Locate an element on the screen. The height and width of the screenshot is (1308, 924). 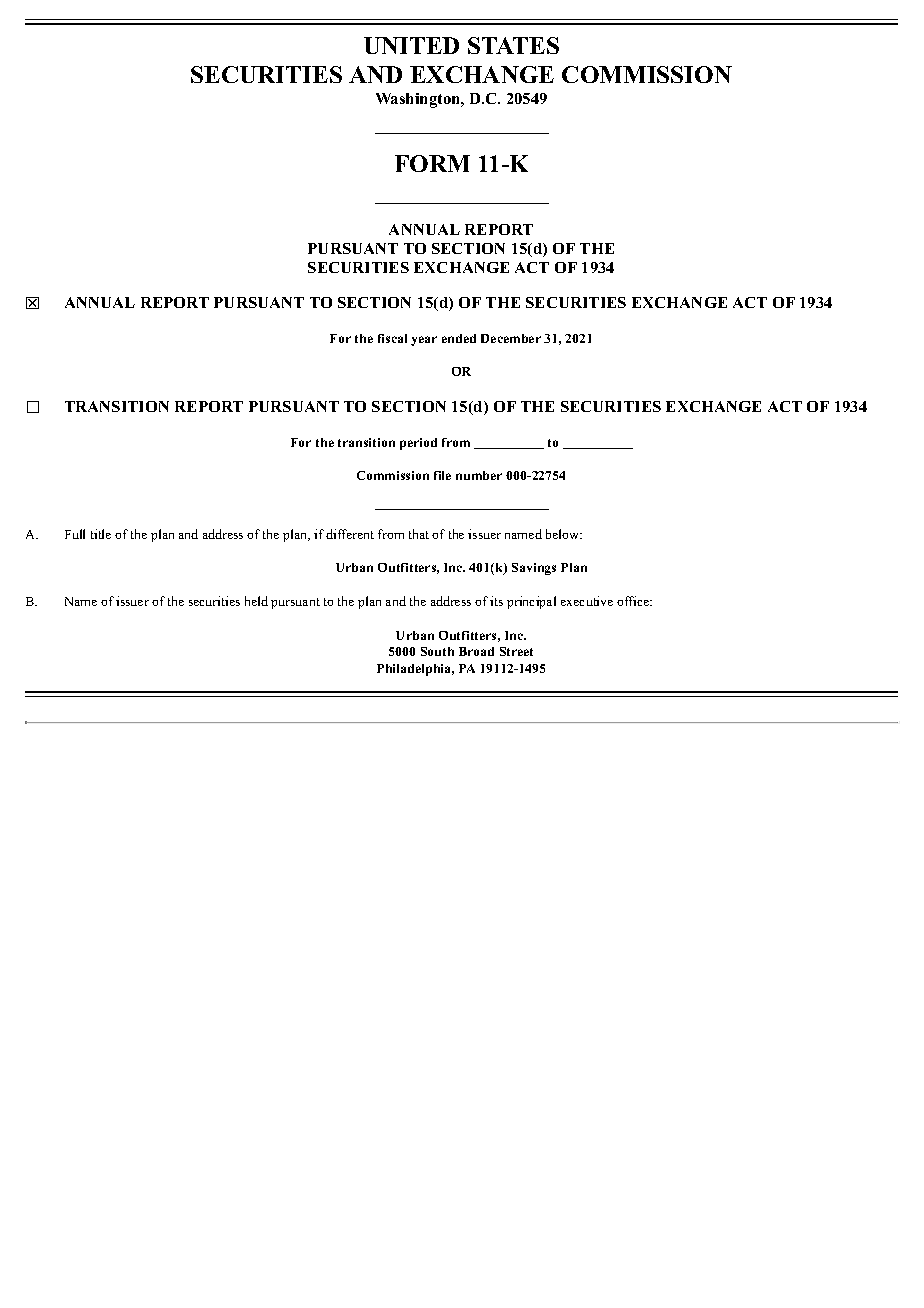
STATES is located at coordinates (513, 45).
